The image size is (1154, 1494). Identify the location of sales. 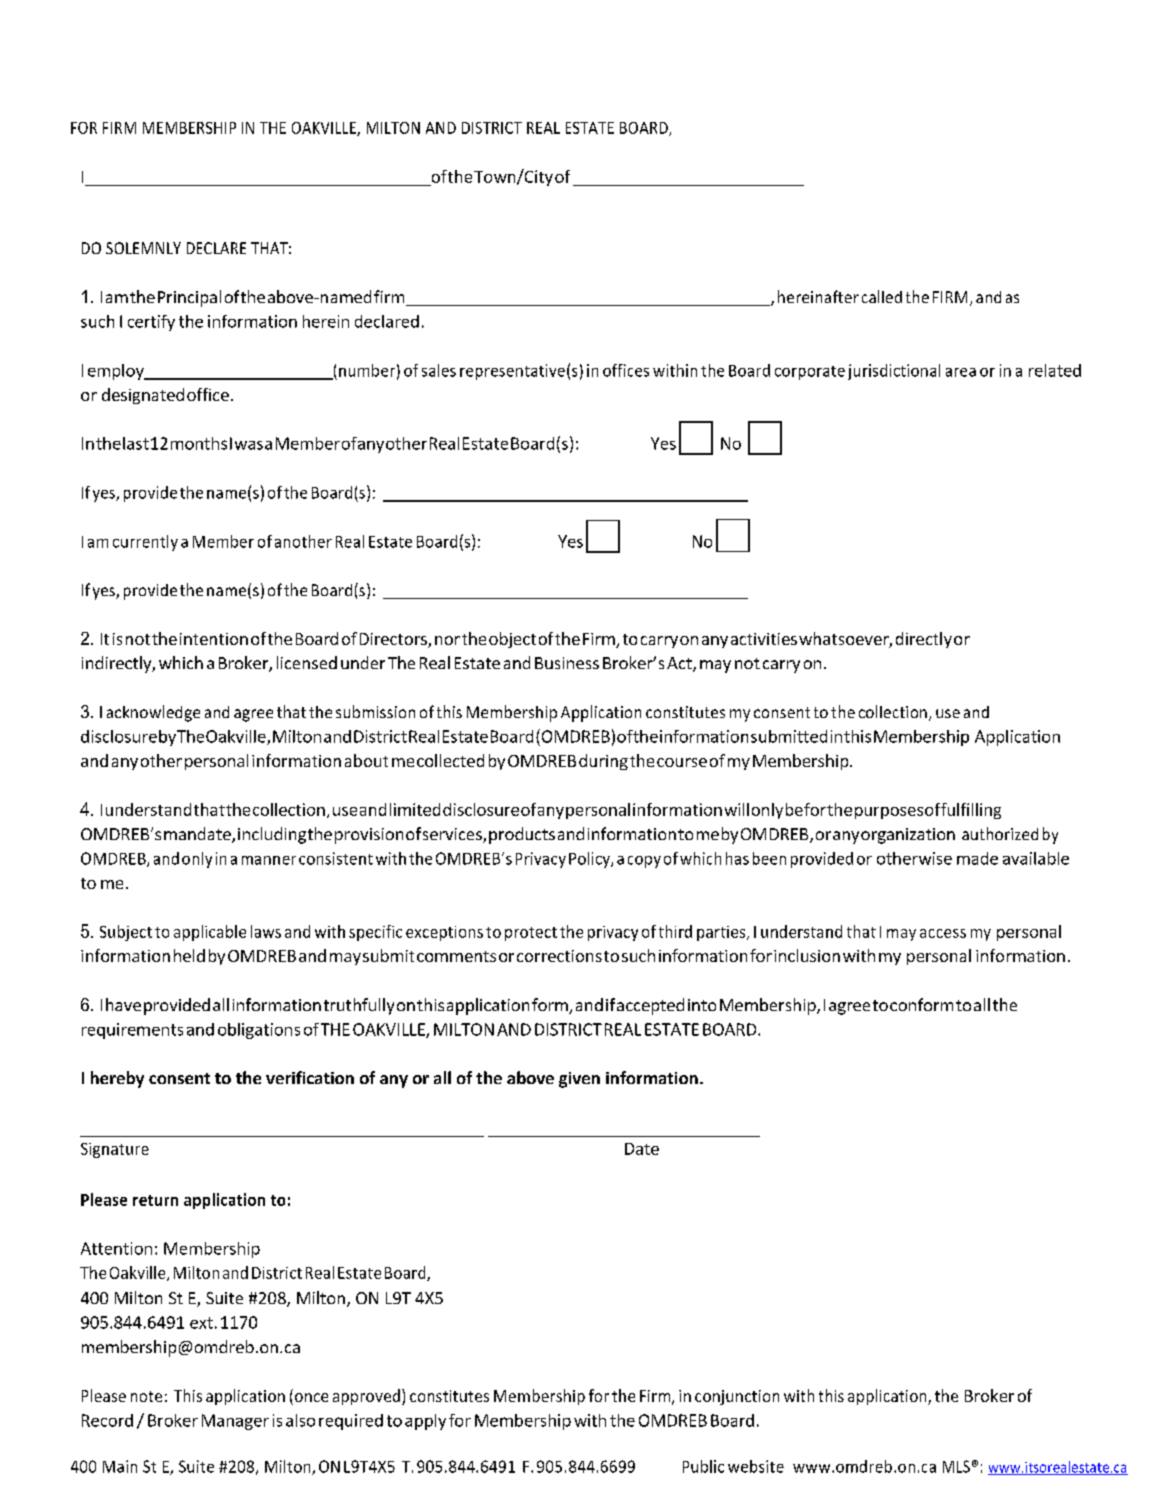
(439, 370).
